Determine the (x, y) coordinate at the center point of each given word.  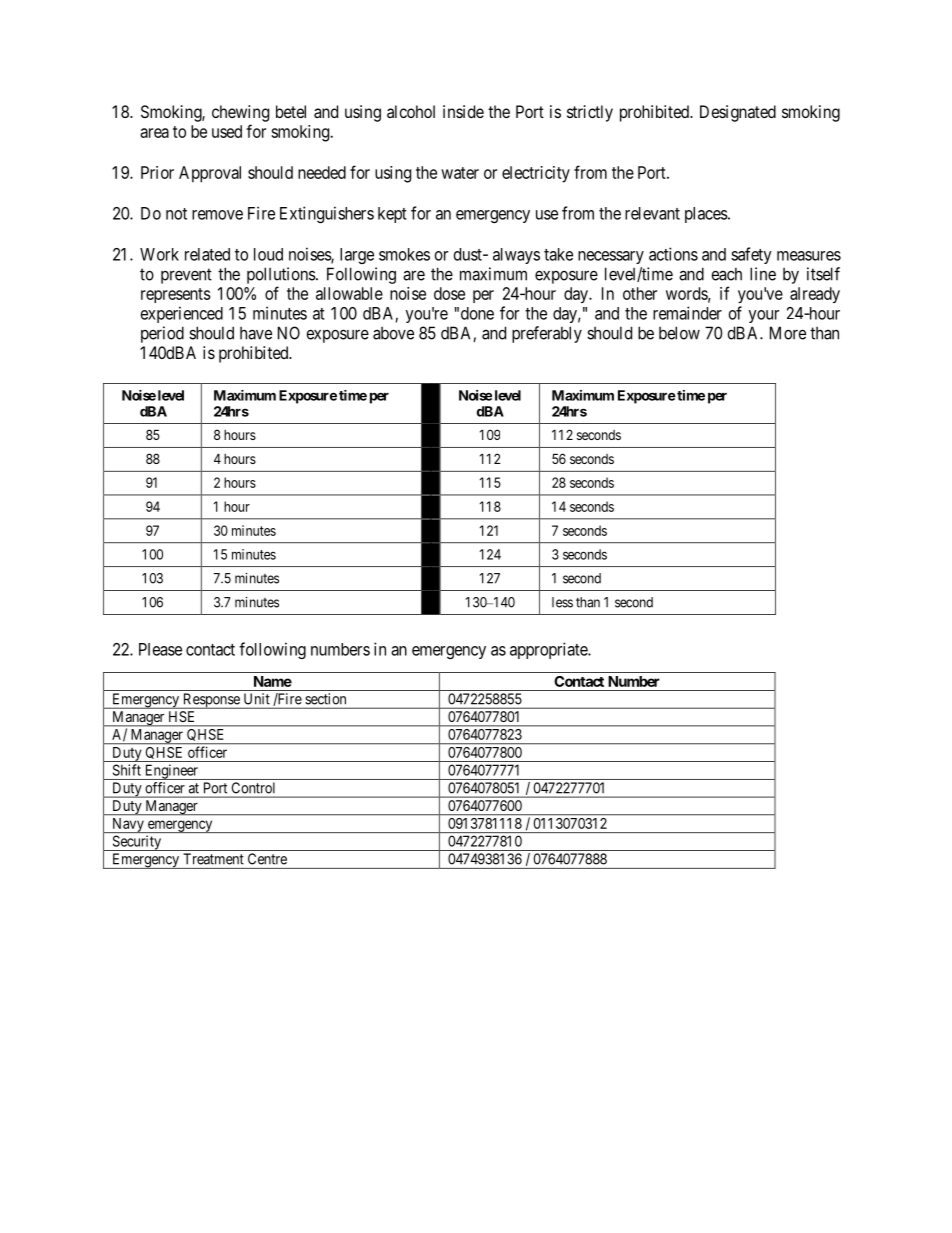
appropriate (549, 650)
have (256, 333)
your (764, 316)
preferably (547, 334)
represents (176, 295)
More (788, 333)
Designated (738, 113)
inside (463, 111)
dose (449, 293)
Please (160, 649)
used (227, 131)
